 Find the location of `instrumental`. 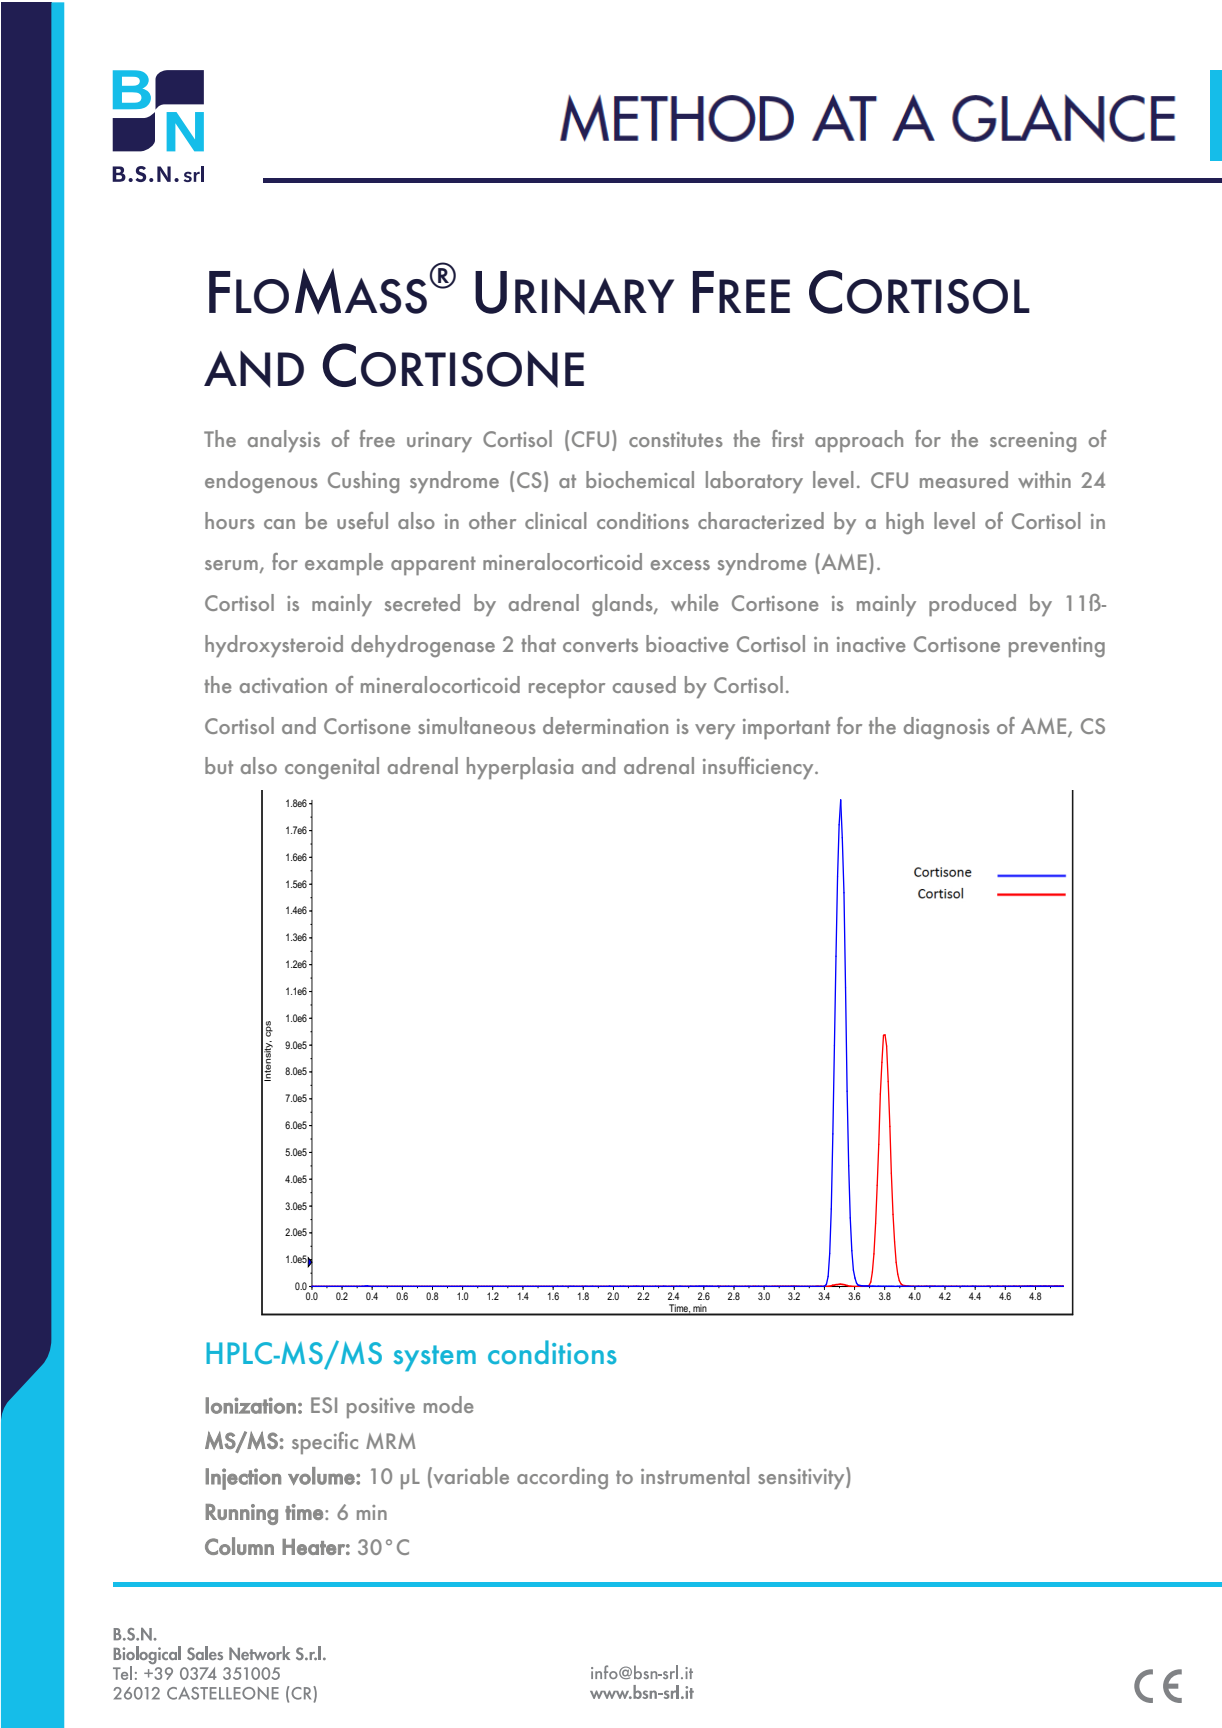

instrumental is located at coordinates (695, 1475).
